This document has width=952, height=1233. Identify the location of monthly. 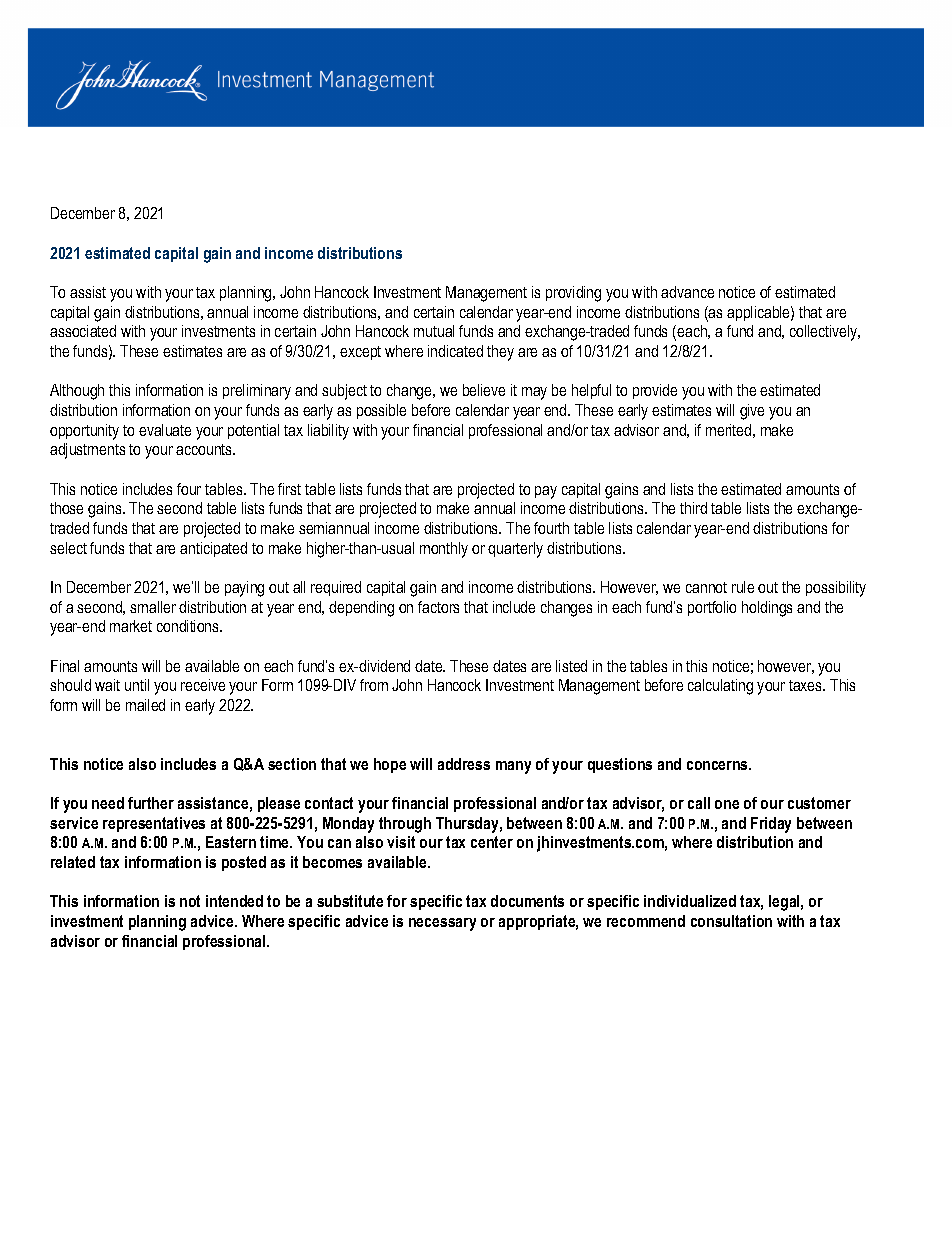
(444, 550).
